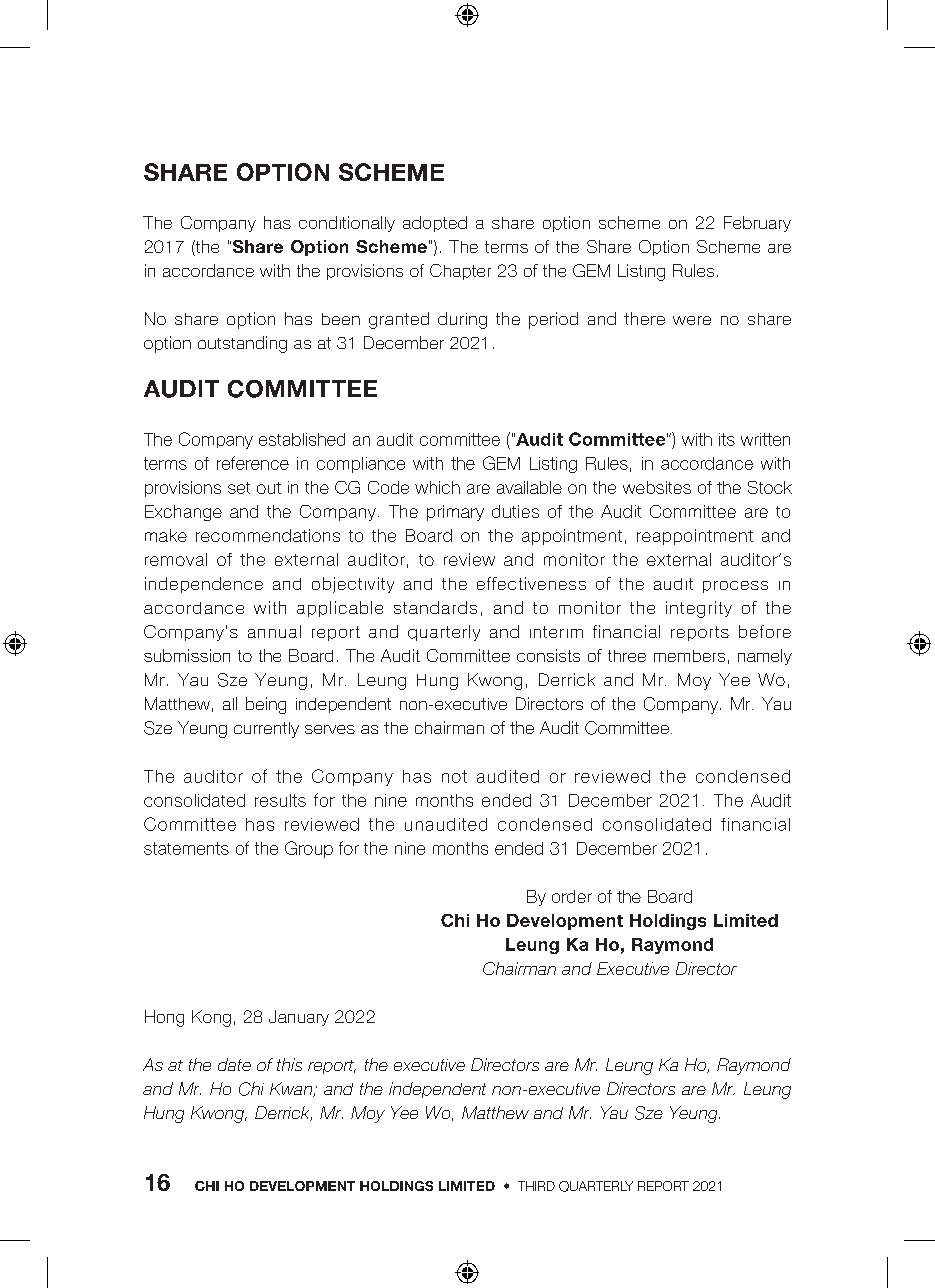 This image has height=1288, width=935. What do you see at coordinates (460, 272) in the image?
I see `Chapter` at bounding box center [460, 272].
